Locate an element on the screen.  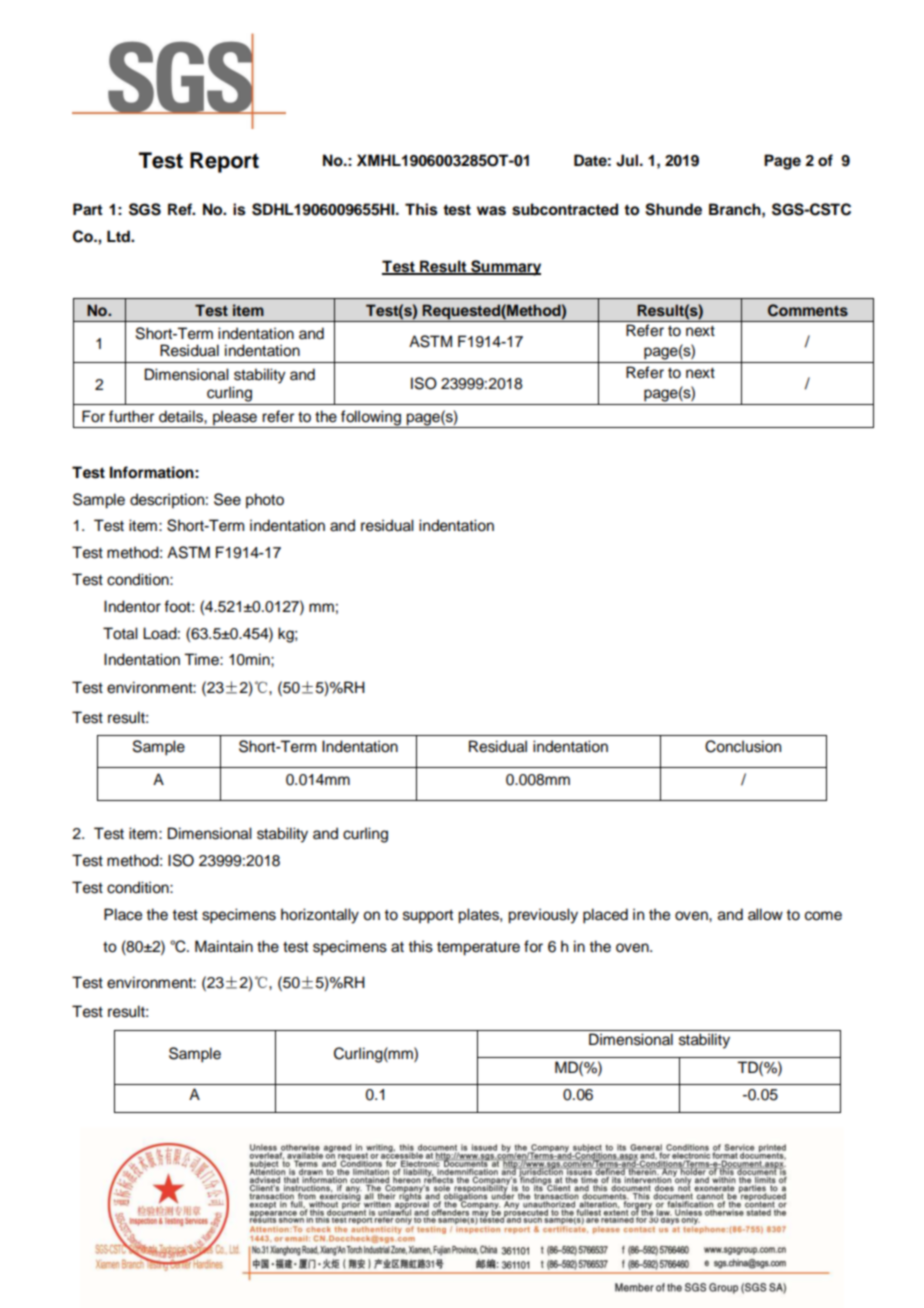
allow is located at coordinates (765, 914).
